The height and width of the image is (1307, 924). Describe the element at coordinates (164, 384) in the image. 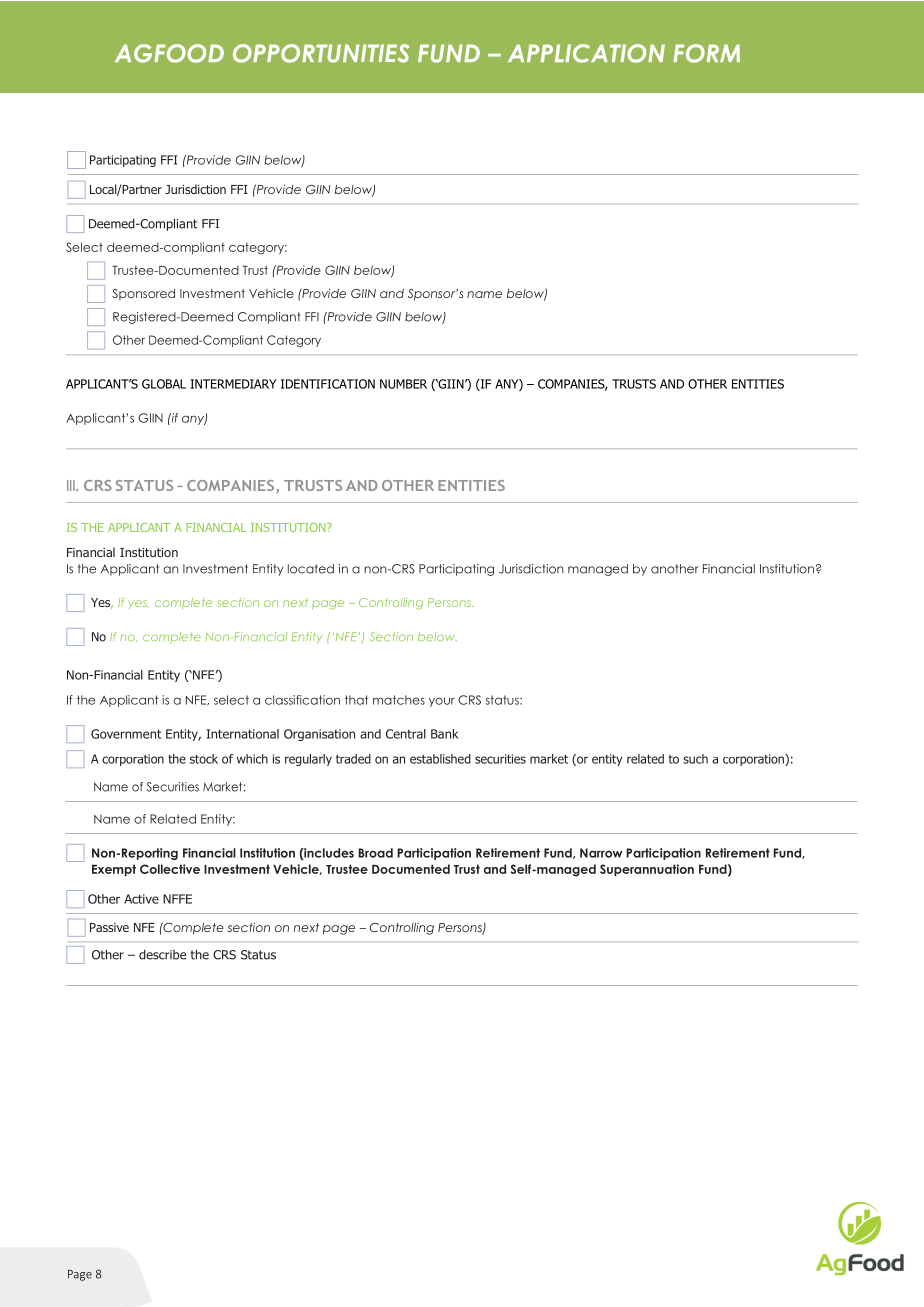

I see `GLOBAL` at that location.
